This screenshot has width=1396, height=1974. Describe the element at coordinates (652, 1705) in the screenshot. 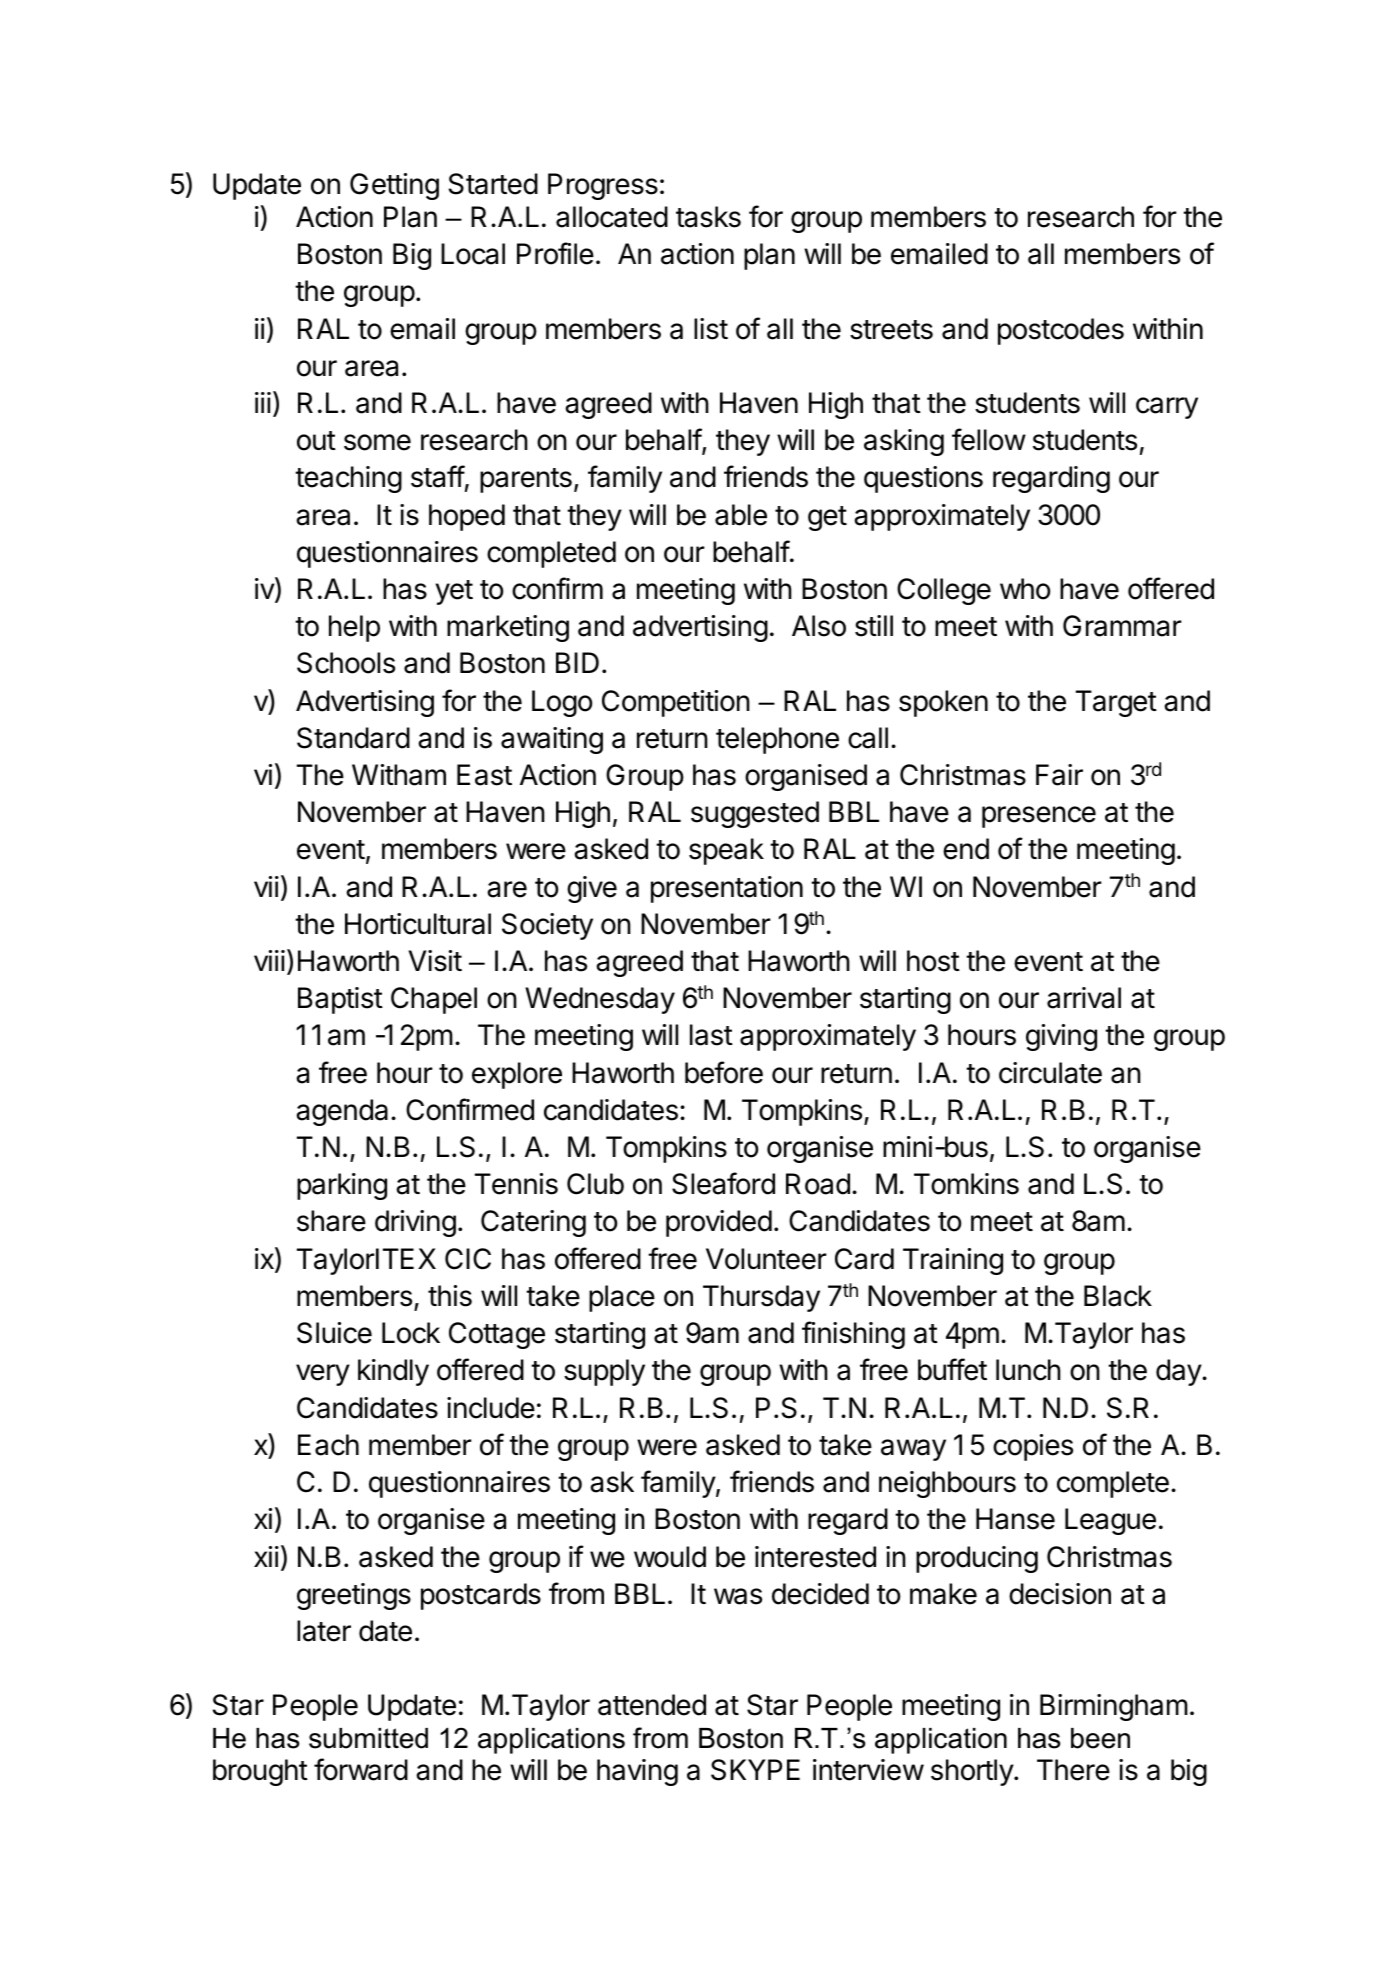

I see `attended` at that location.
